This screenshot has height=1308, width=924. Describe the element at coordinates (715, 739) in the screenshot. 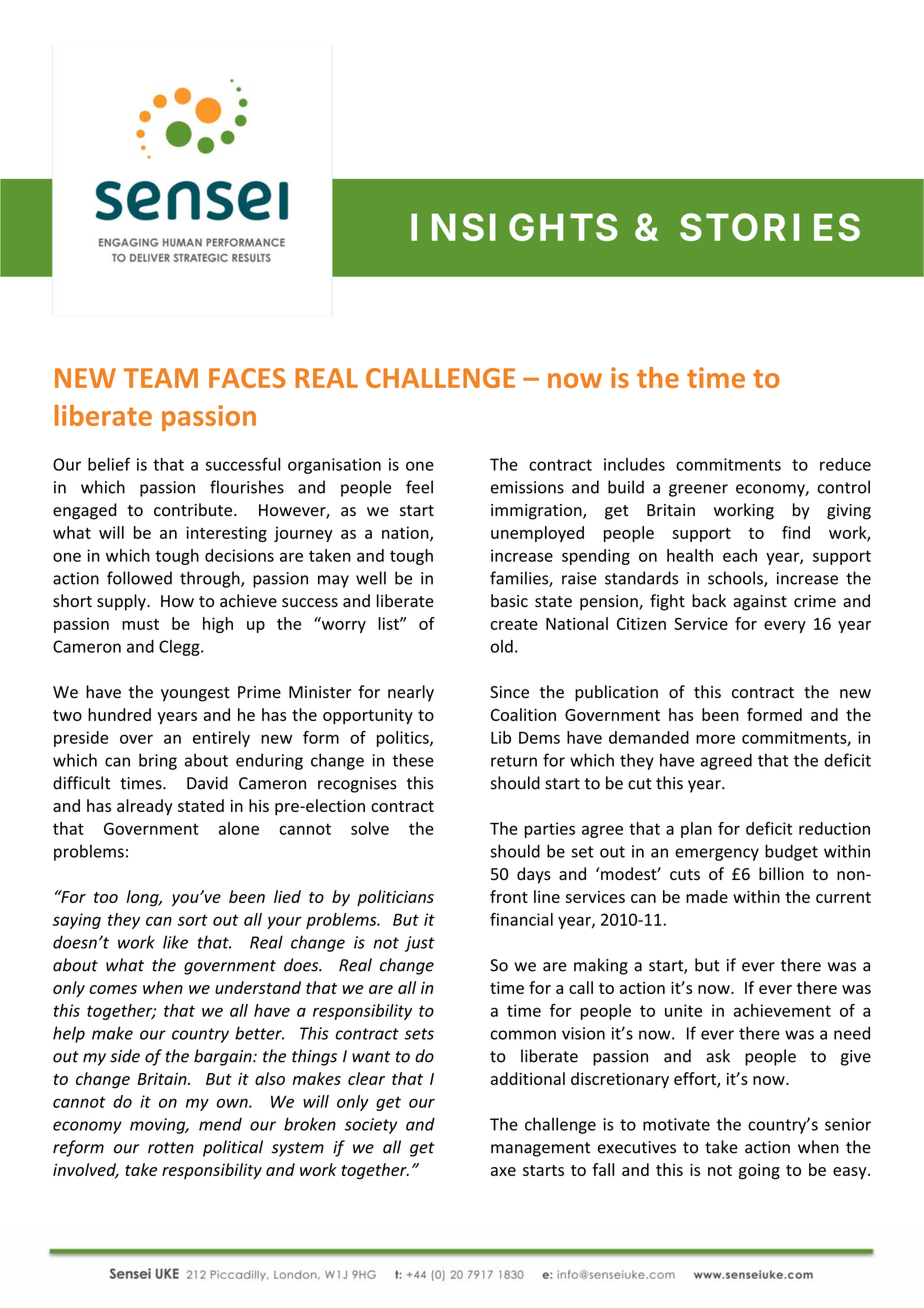

I see `more` at that location.
